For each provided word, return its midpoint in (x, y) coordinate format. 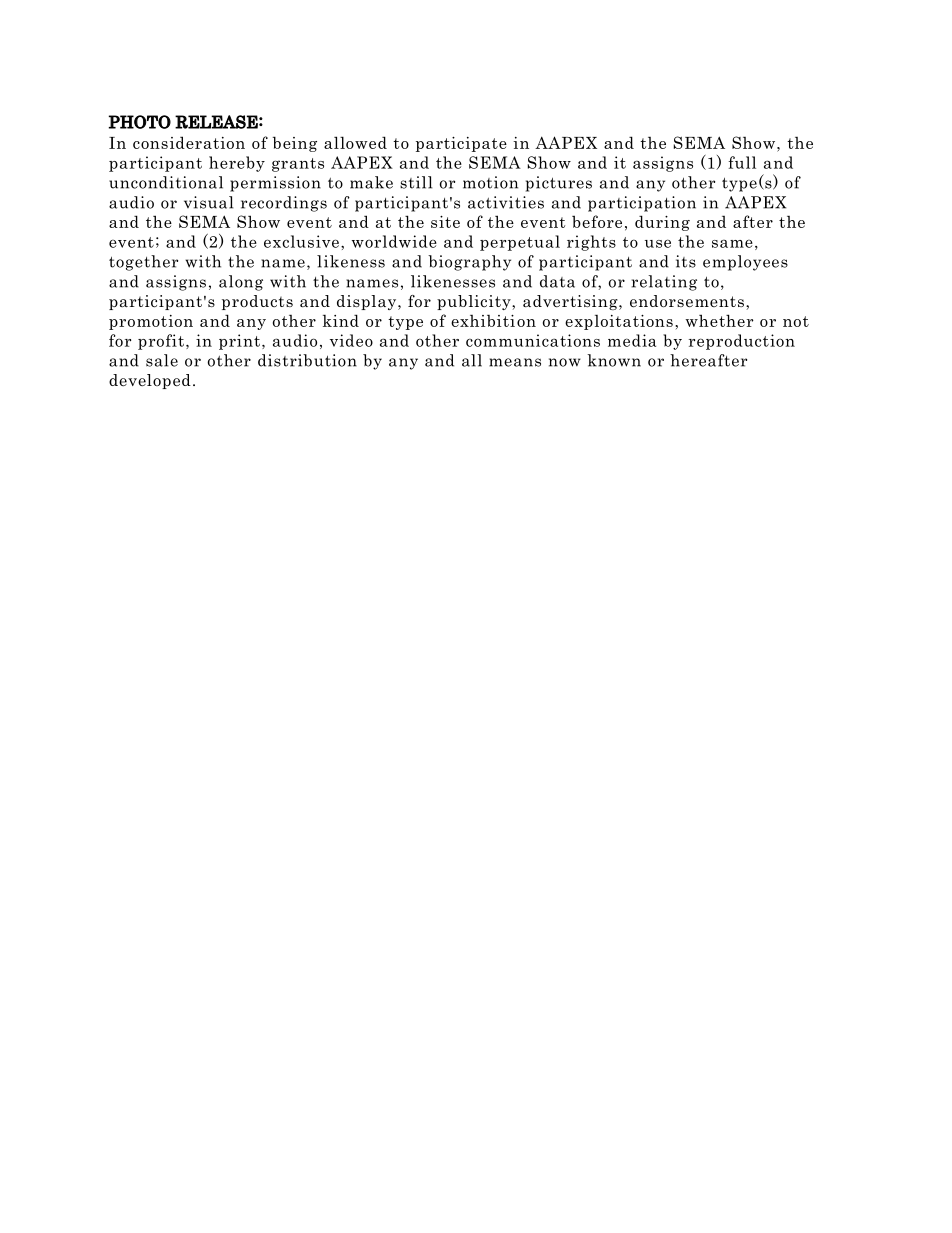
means (515, 362)
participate (461, 144)
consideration (189, 142)
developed (150, 381)
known (614, 360)
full (742, 162)
